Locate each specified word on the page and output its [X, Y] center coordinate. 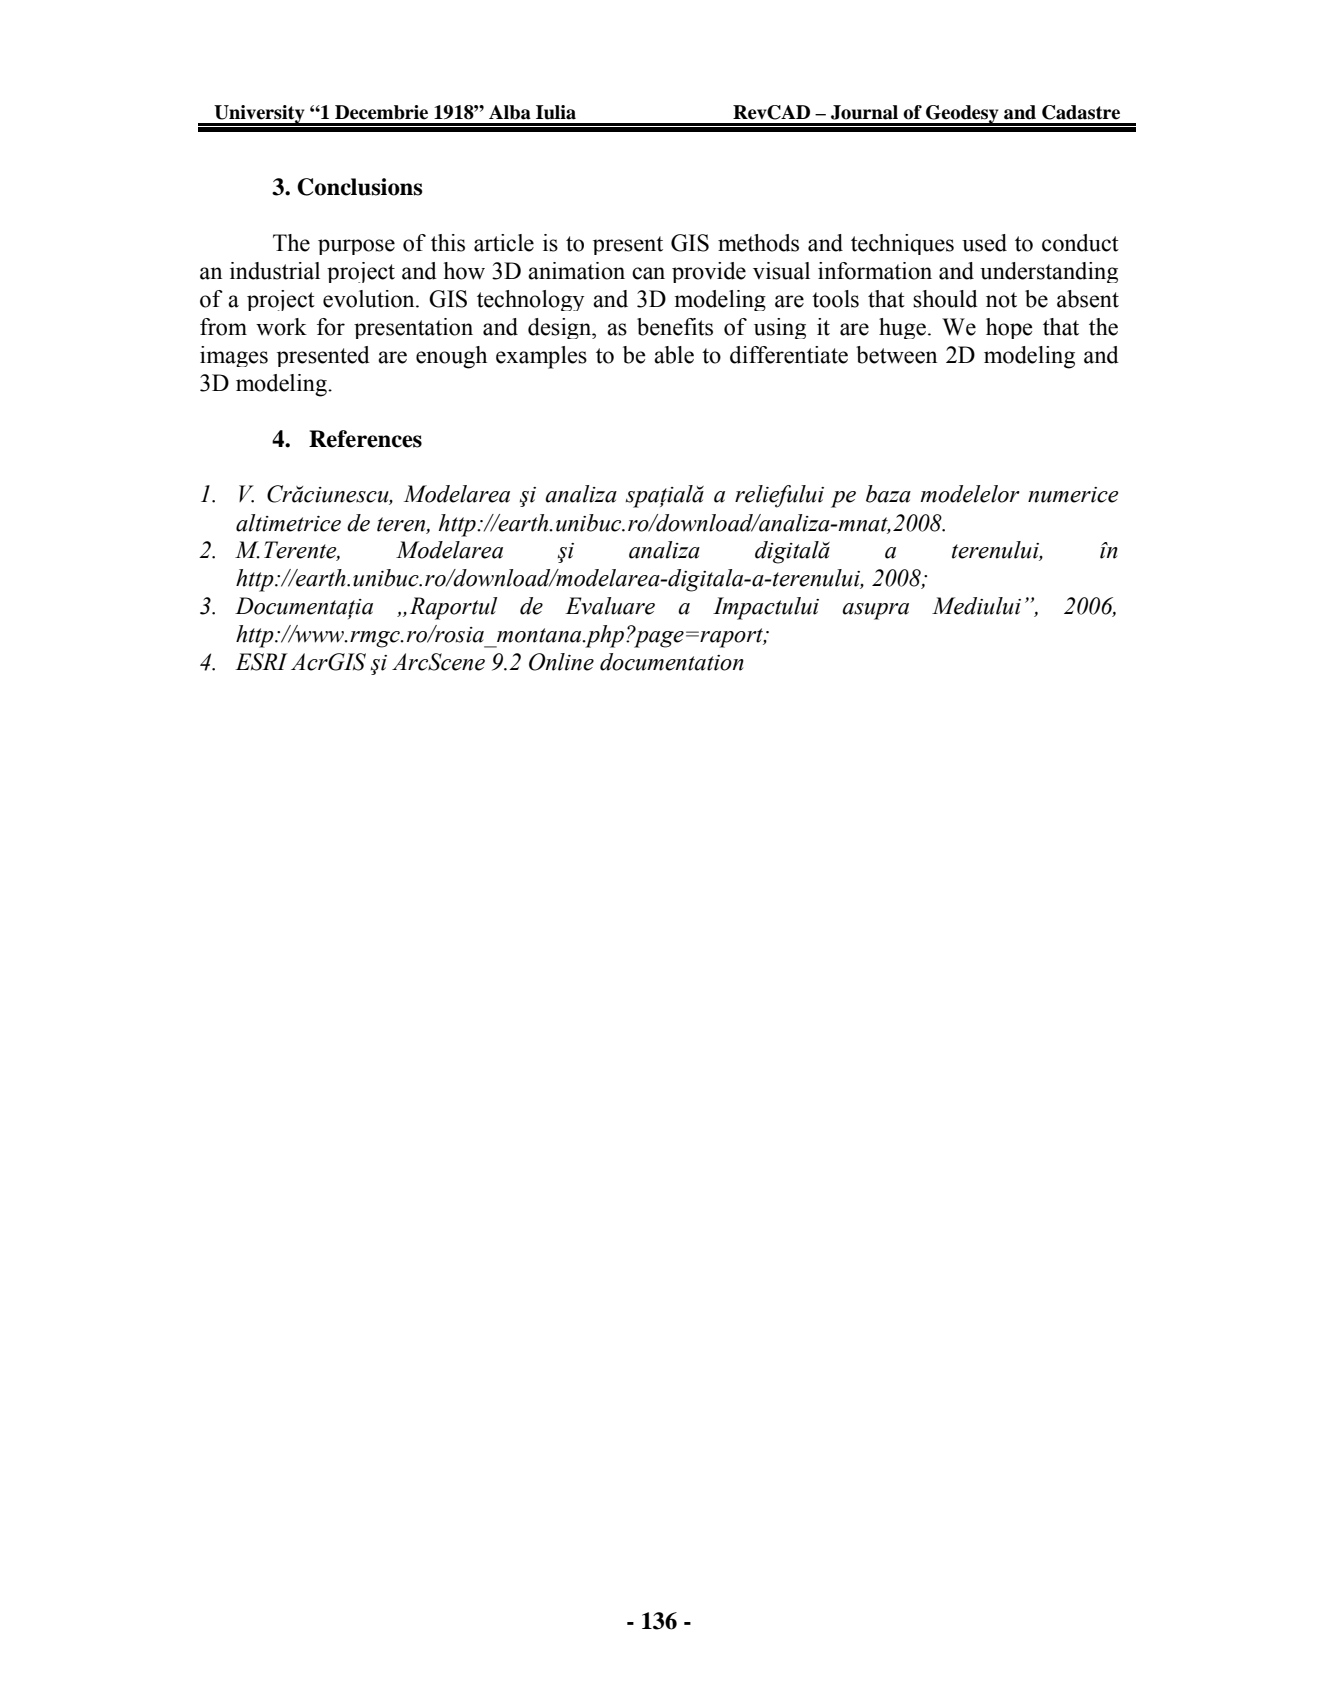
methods [758, 243]
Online [561, 662]
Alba [510, 112]
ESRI [261, 662]
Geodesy [962, 115]
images [234, 356]
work [281, 327]
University [259, 115]
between [896, 355]
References [365, 439]
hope [1009, 328]
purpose [356, 247]
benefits [675, 327]
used [984, 243]
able [674, 355]
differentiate [789, 355]
